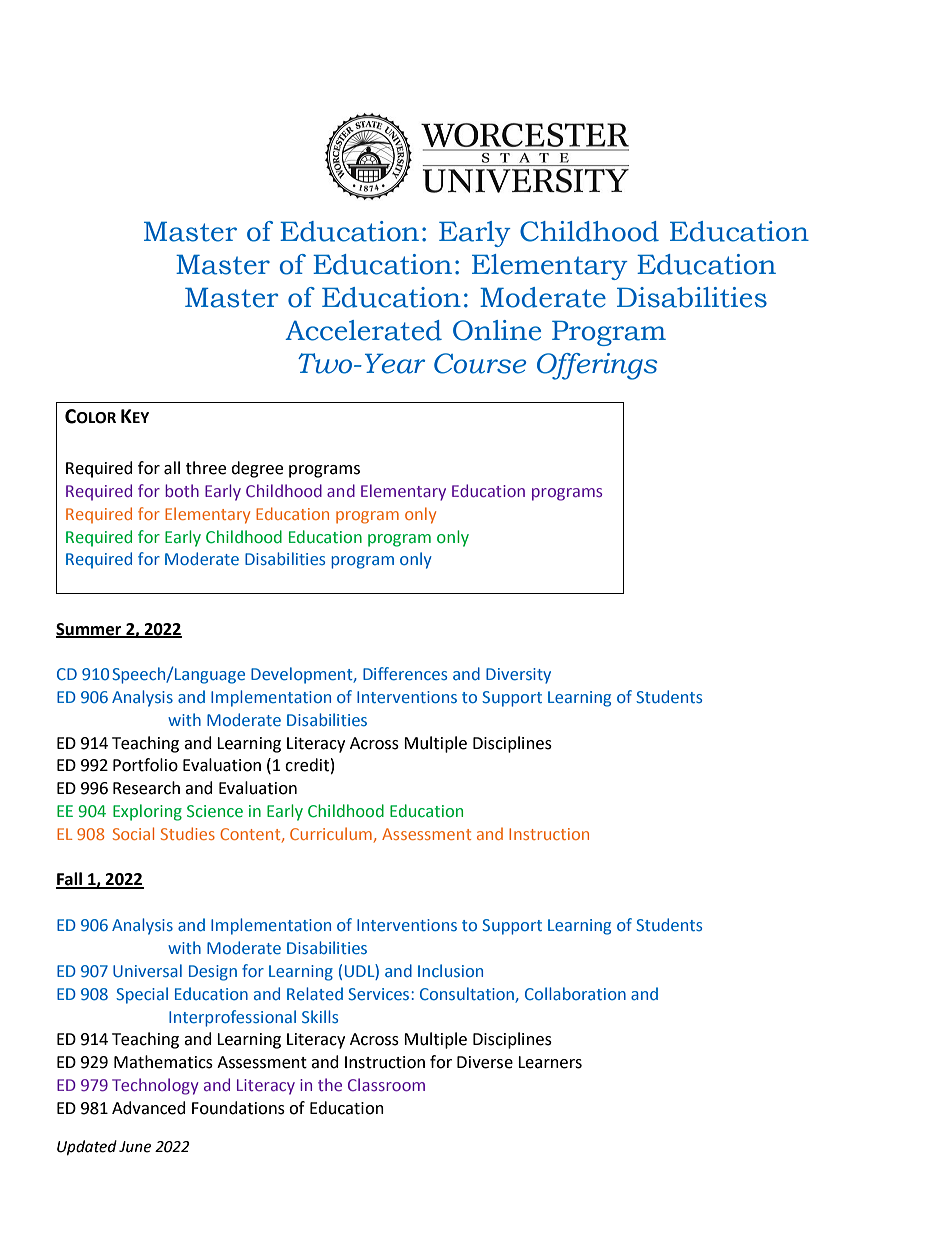 The width and height of the page is (952, 1233). What do you see at coordinates (206, 468) in the page?
I see `three` at bounding box center [206, 468].
